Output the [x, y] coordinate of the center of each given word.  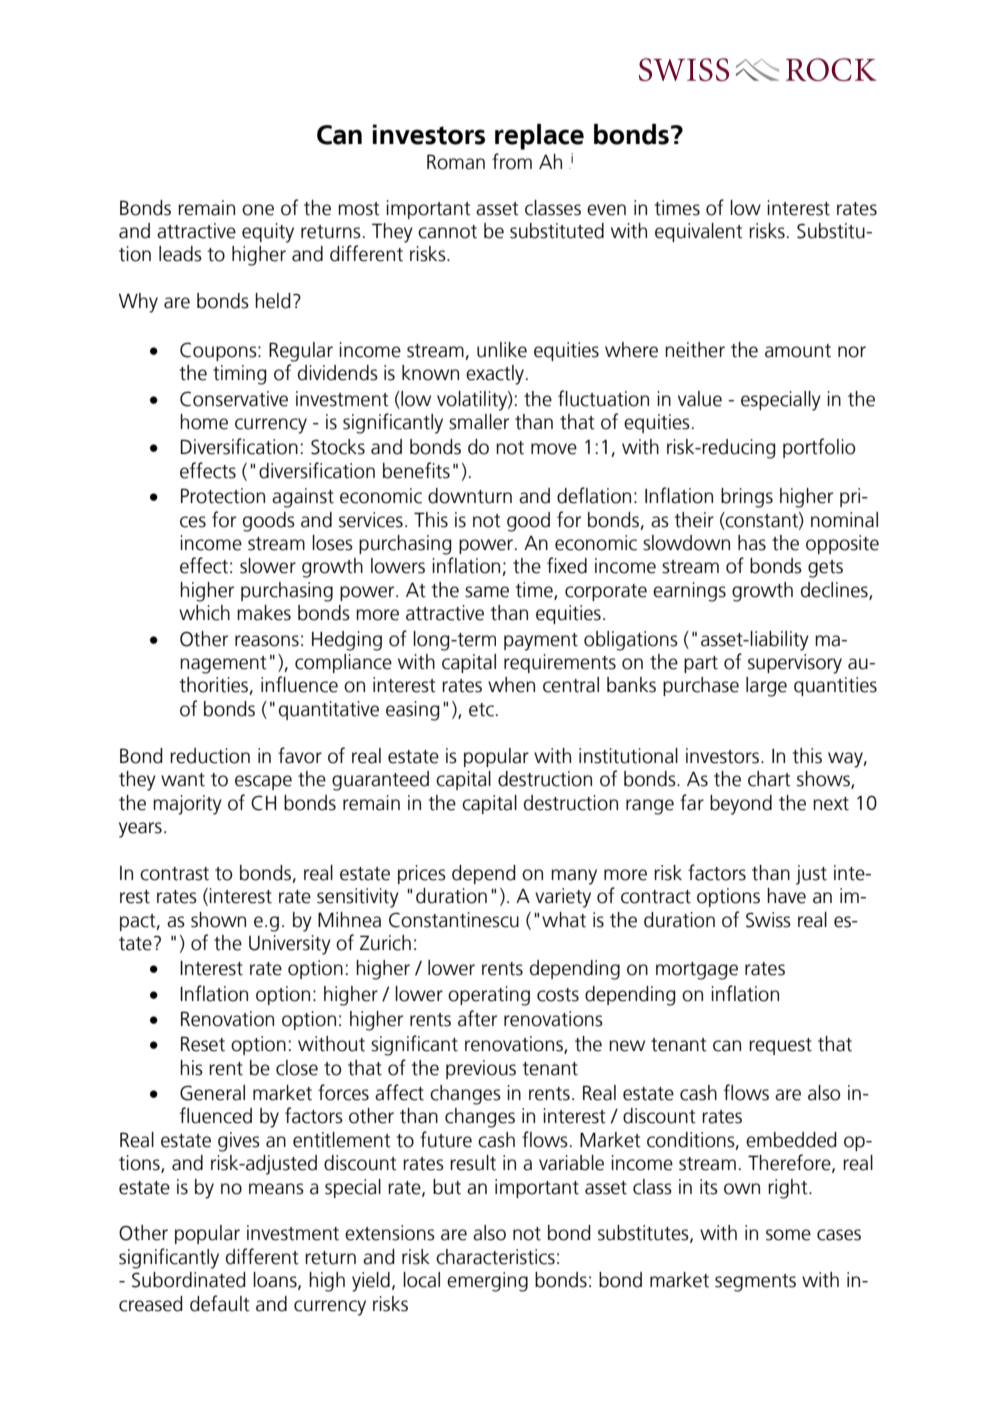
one [258, 210]
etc [481, 710]
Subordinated [189, 1280]
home [204, 422]
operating [489, 996]
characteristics [495, 1257]
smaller [479, 422]
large [766, 687]
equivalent [699, 232]
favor [300, 755]
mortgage [697, 971]
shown [218, 920]
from [512, 161]
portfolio [819, 448]
